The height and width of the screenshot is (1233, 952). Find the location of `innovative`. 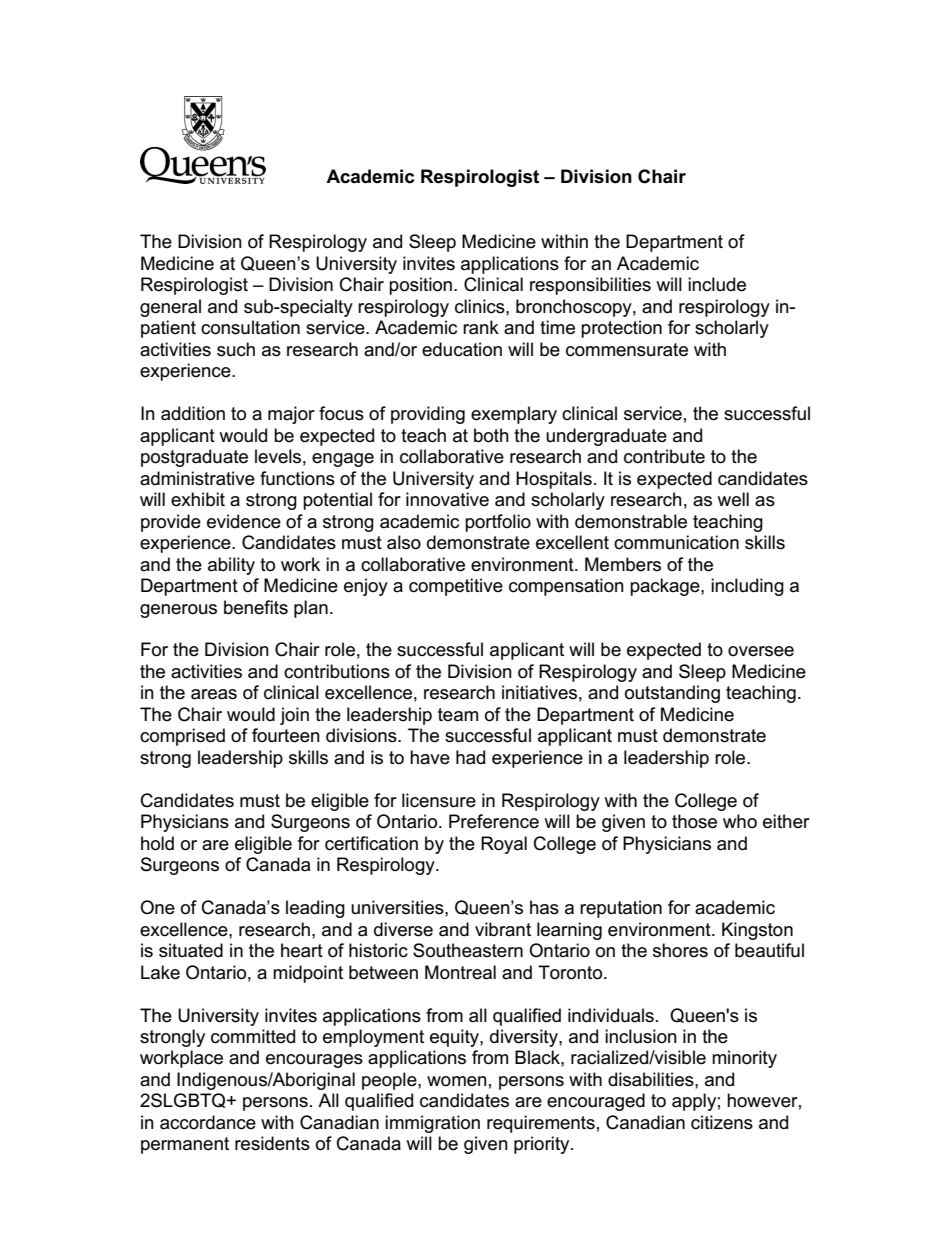

innovative is located at coordinates (447, 499).
